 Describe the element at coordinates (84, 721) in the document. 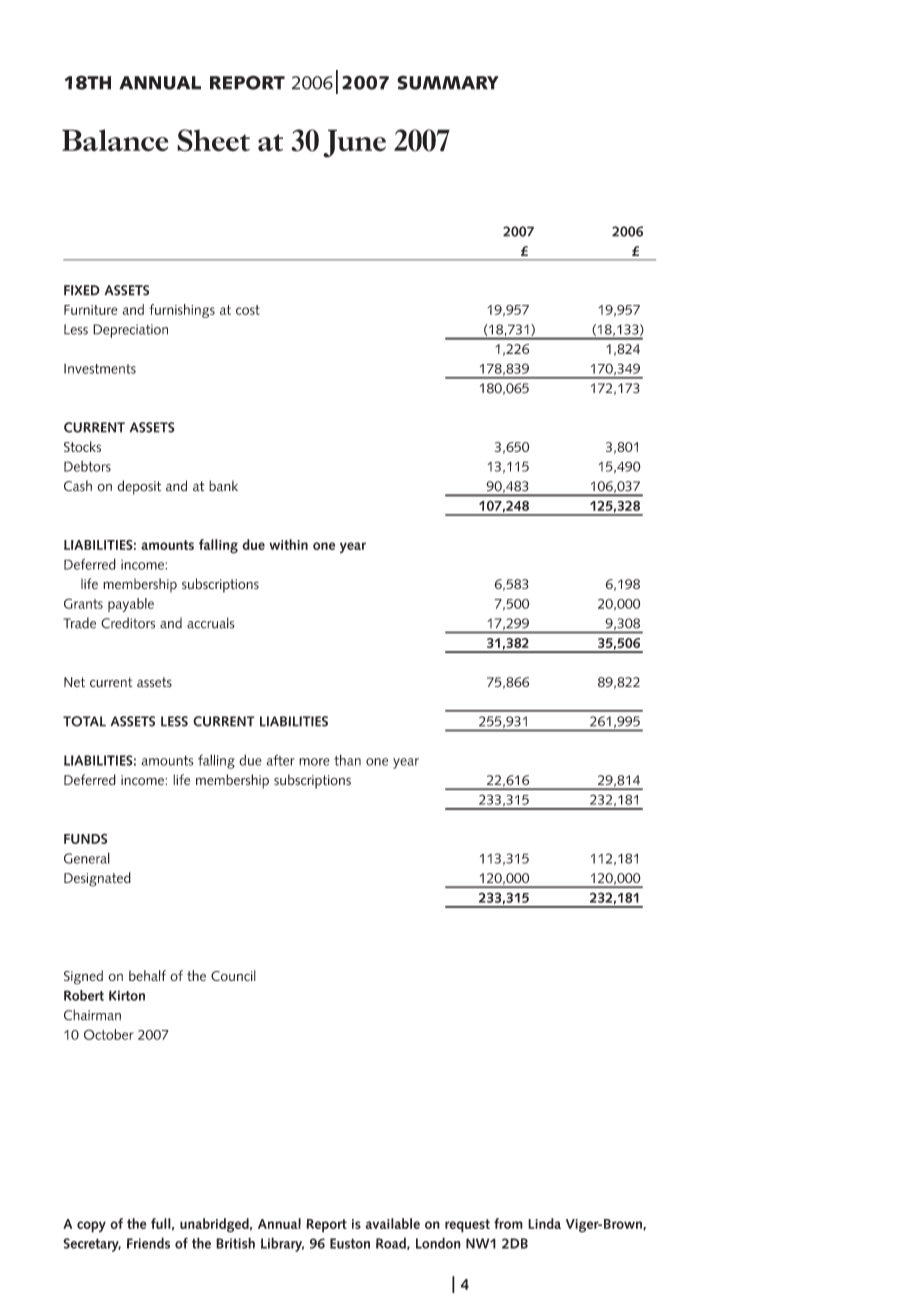

I see `TOTAL` at that location.
